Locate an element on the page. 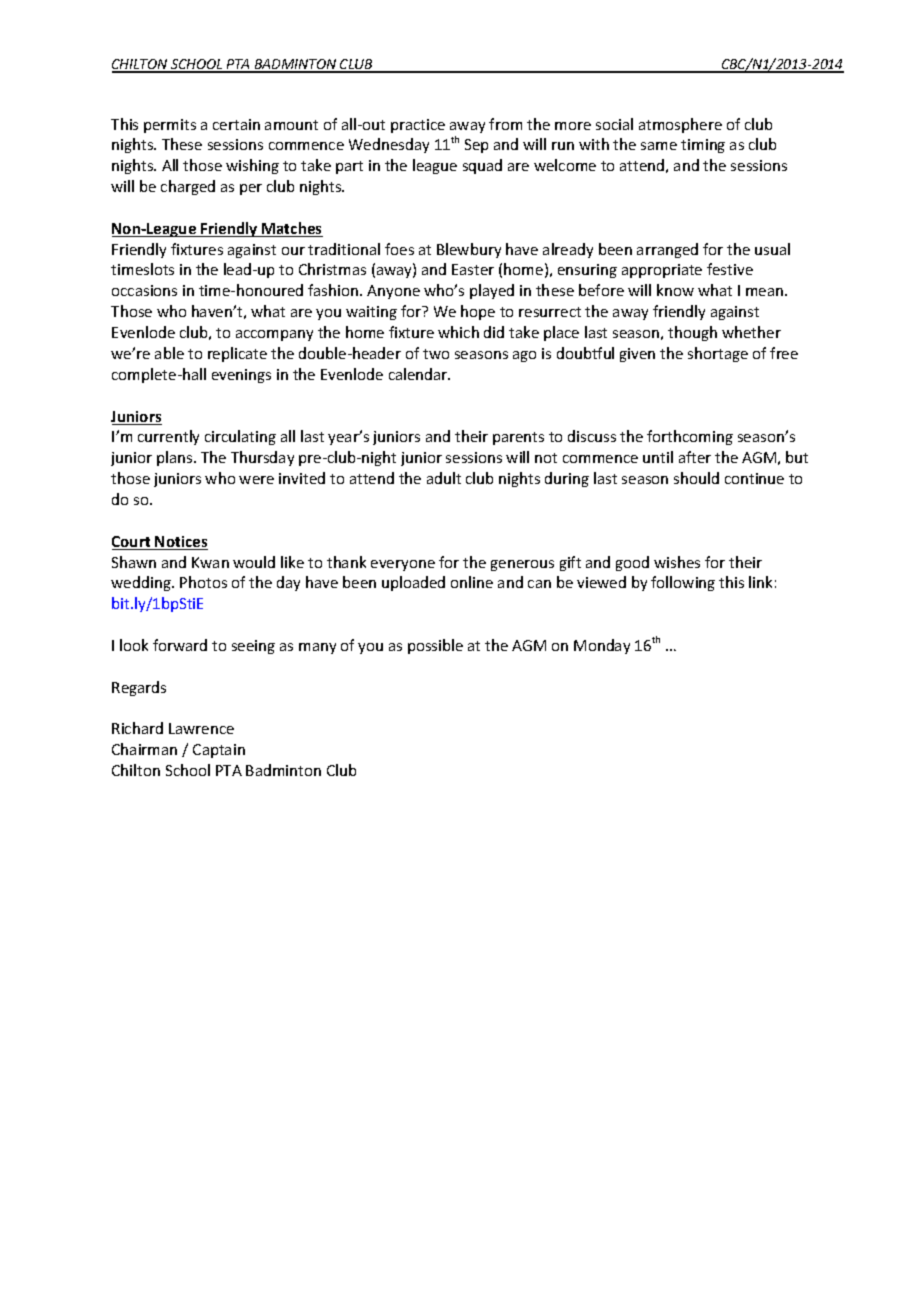 The width and height of the page is (924, 1308). Photos is located at coordinates (203, 582).
